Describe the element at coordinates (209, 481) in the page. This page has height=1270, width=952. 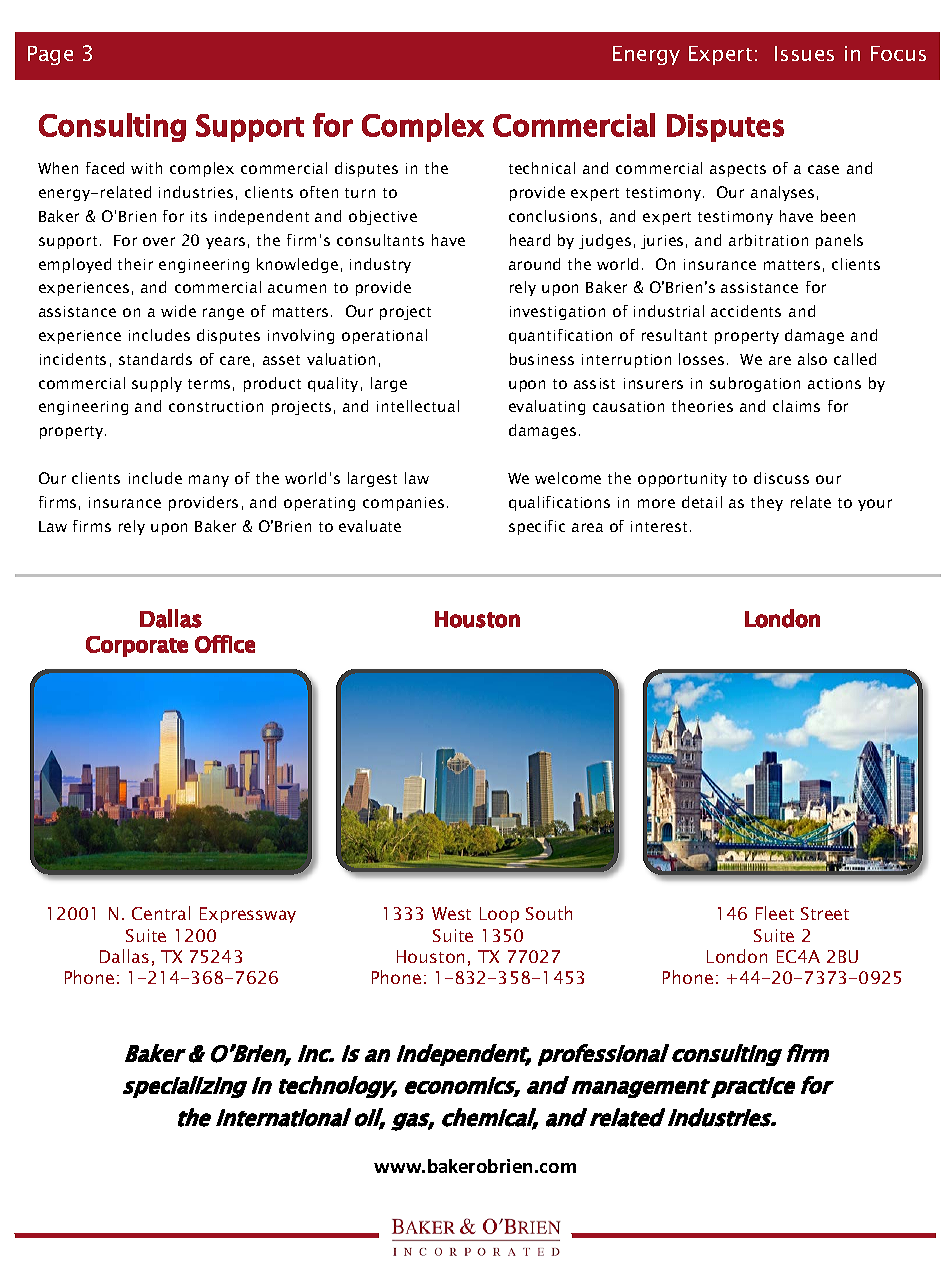
I see `many` at that location.
